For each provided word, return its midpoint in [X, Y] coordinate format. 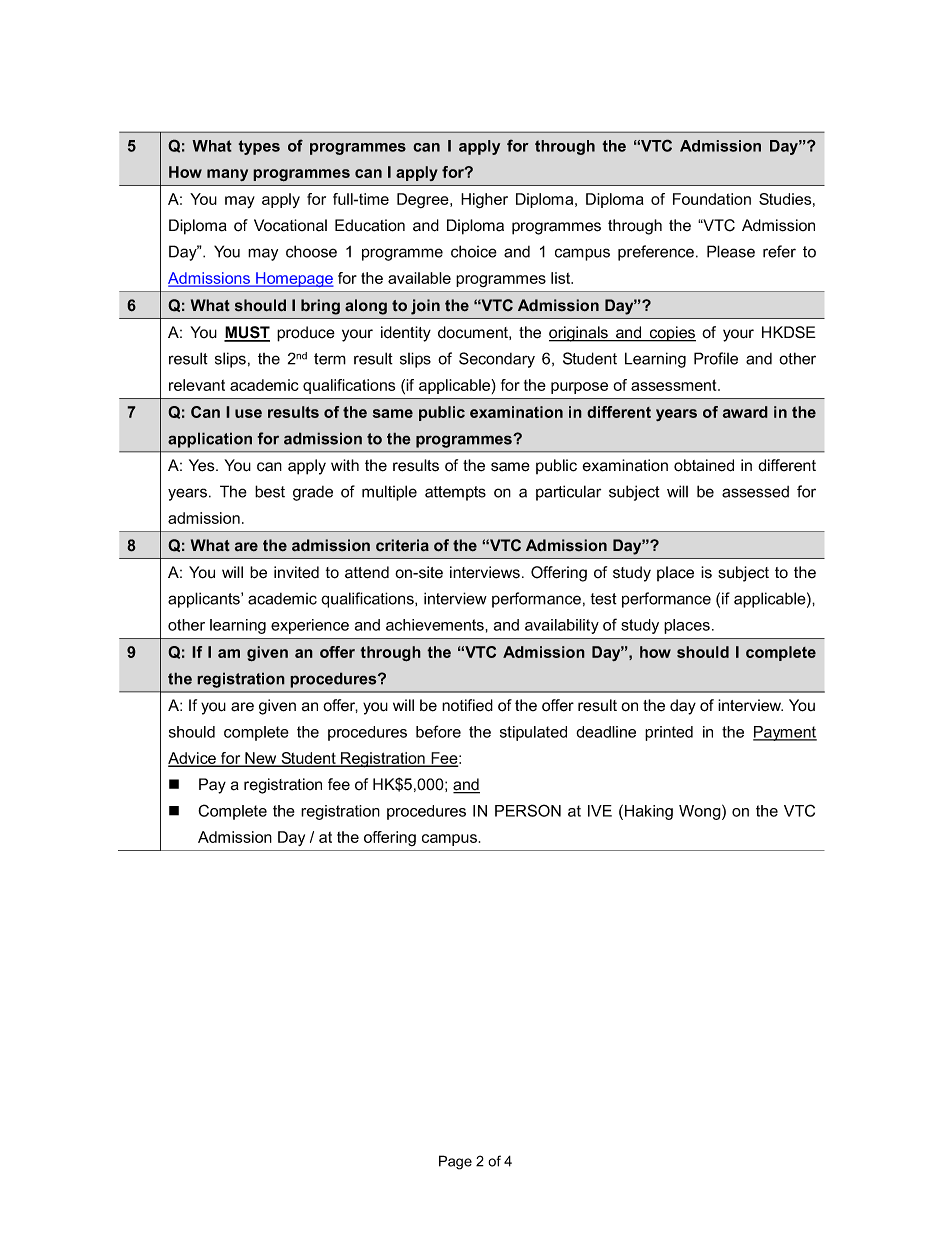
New [261, 759]
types [259, 147]
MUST [247, 333]
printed [669, 733]
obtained [704, 465]
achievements [436, 625]
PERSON [528, 810]
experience [310, 626]
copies [672, 334]
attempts [455, 493]
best [270, 491]
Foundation [712, 199]
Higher [484, 201]
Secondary [497, 360]
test [603, 599]
